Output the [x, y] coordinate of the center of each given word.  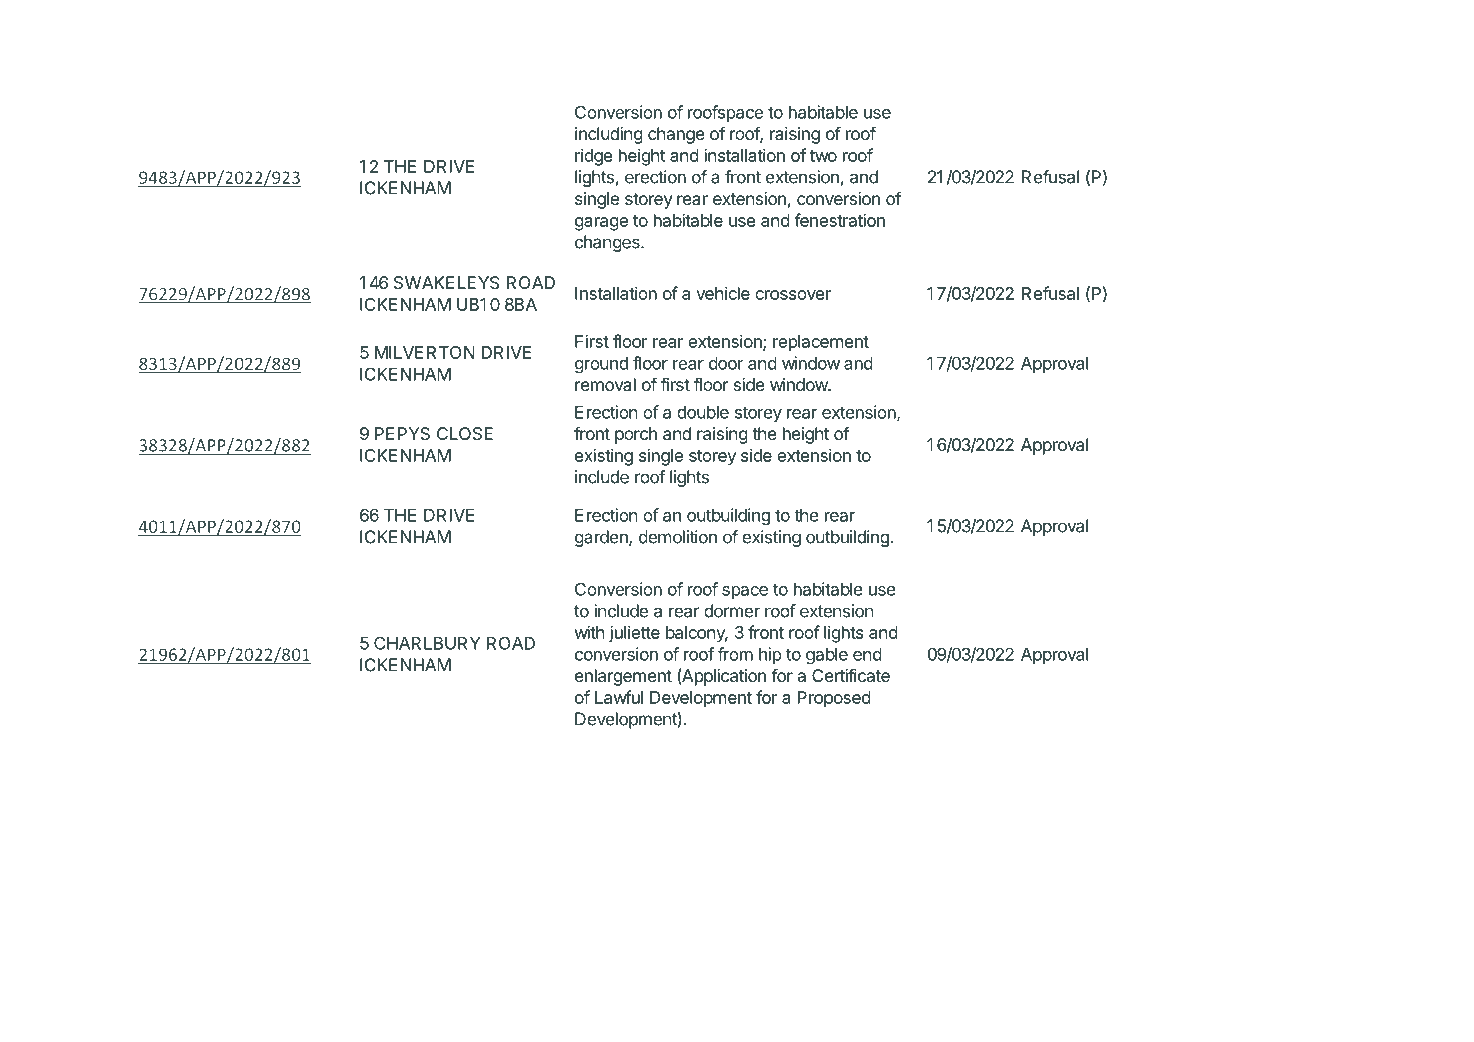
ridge [594, 157]
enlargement [623, 677]
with [589, 632]
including [609, 135]
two [823, 156]
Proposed [834, 699]
